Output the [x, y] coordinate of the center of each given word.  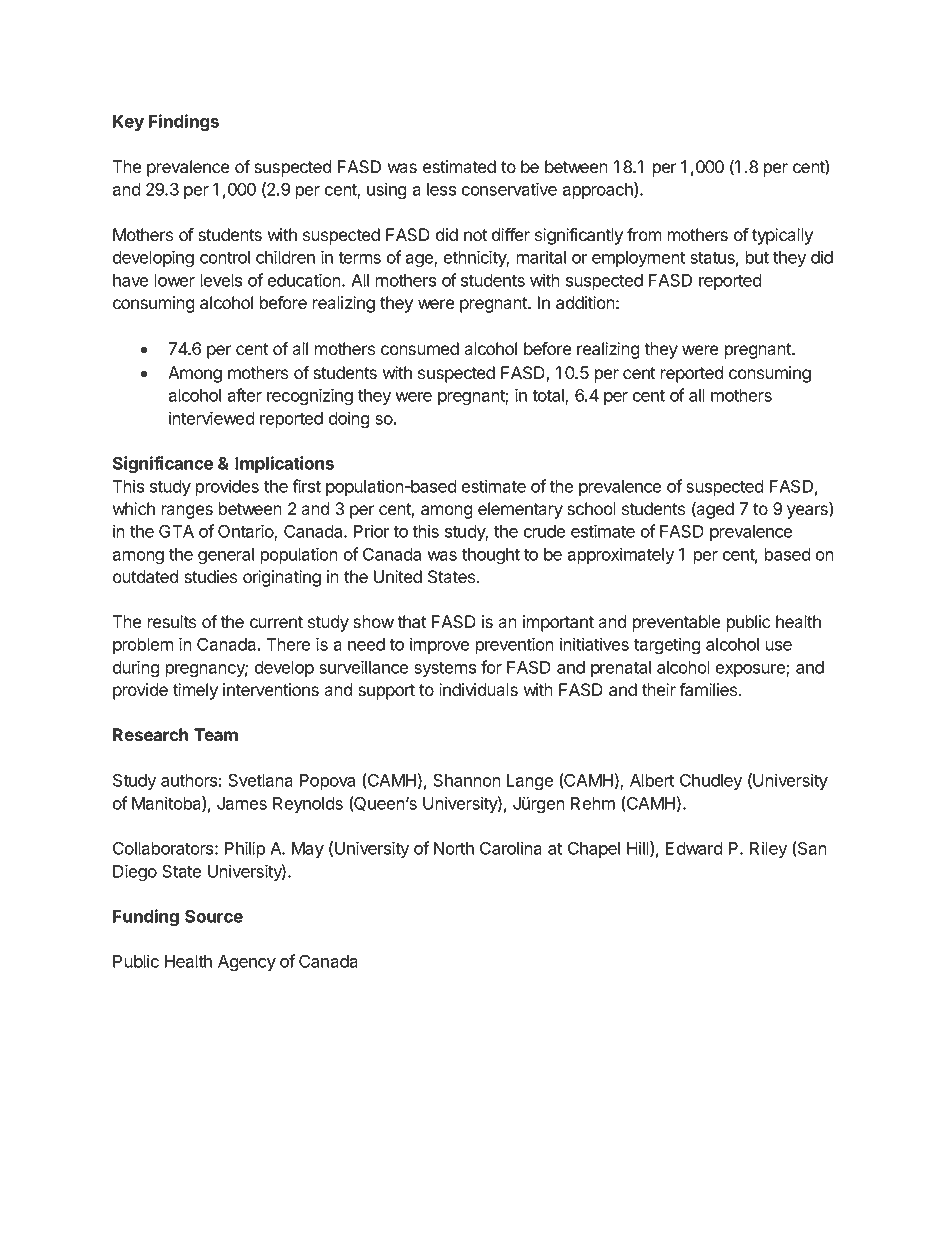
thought [491, 556]
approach [598, 190]
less [441, 189]
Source [214, 916]
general [226, 556]
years [808, 512]
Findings [184, 123]
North [454, 848]
